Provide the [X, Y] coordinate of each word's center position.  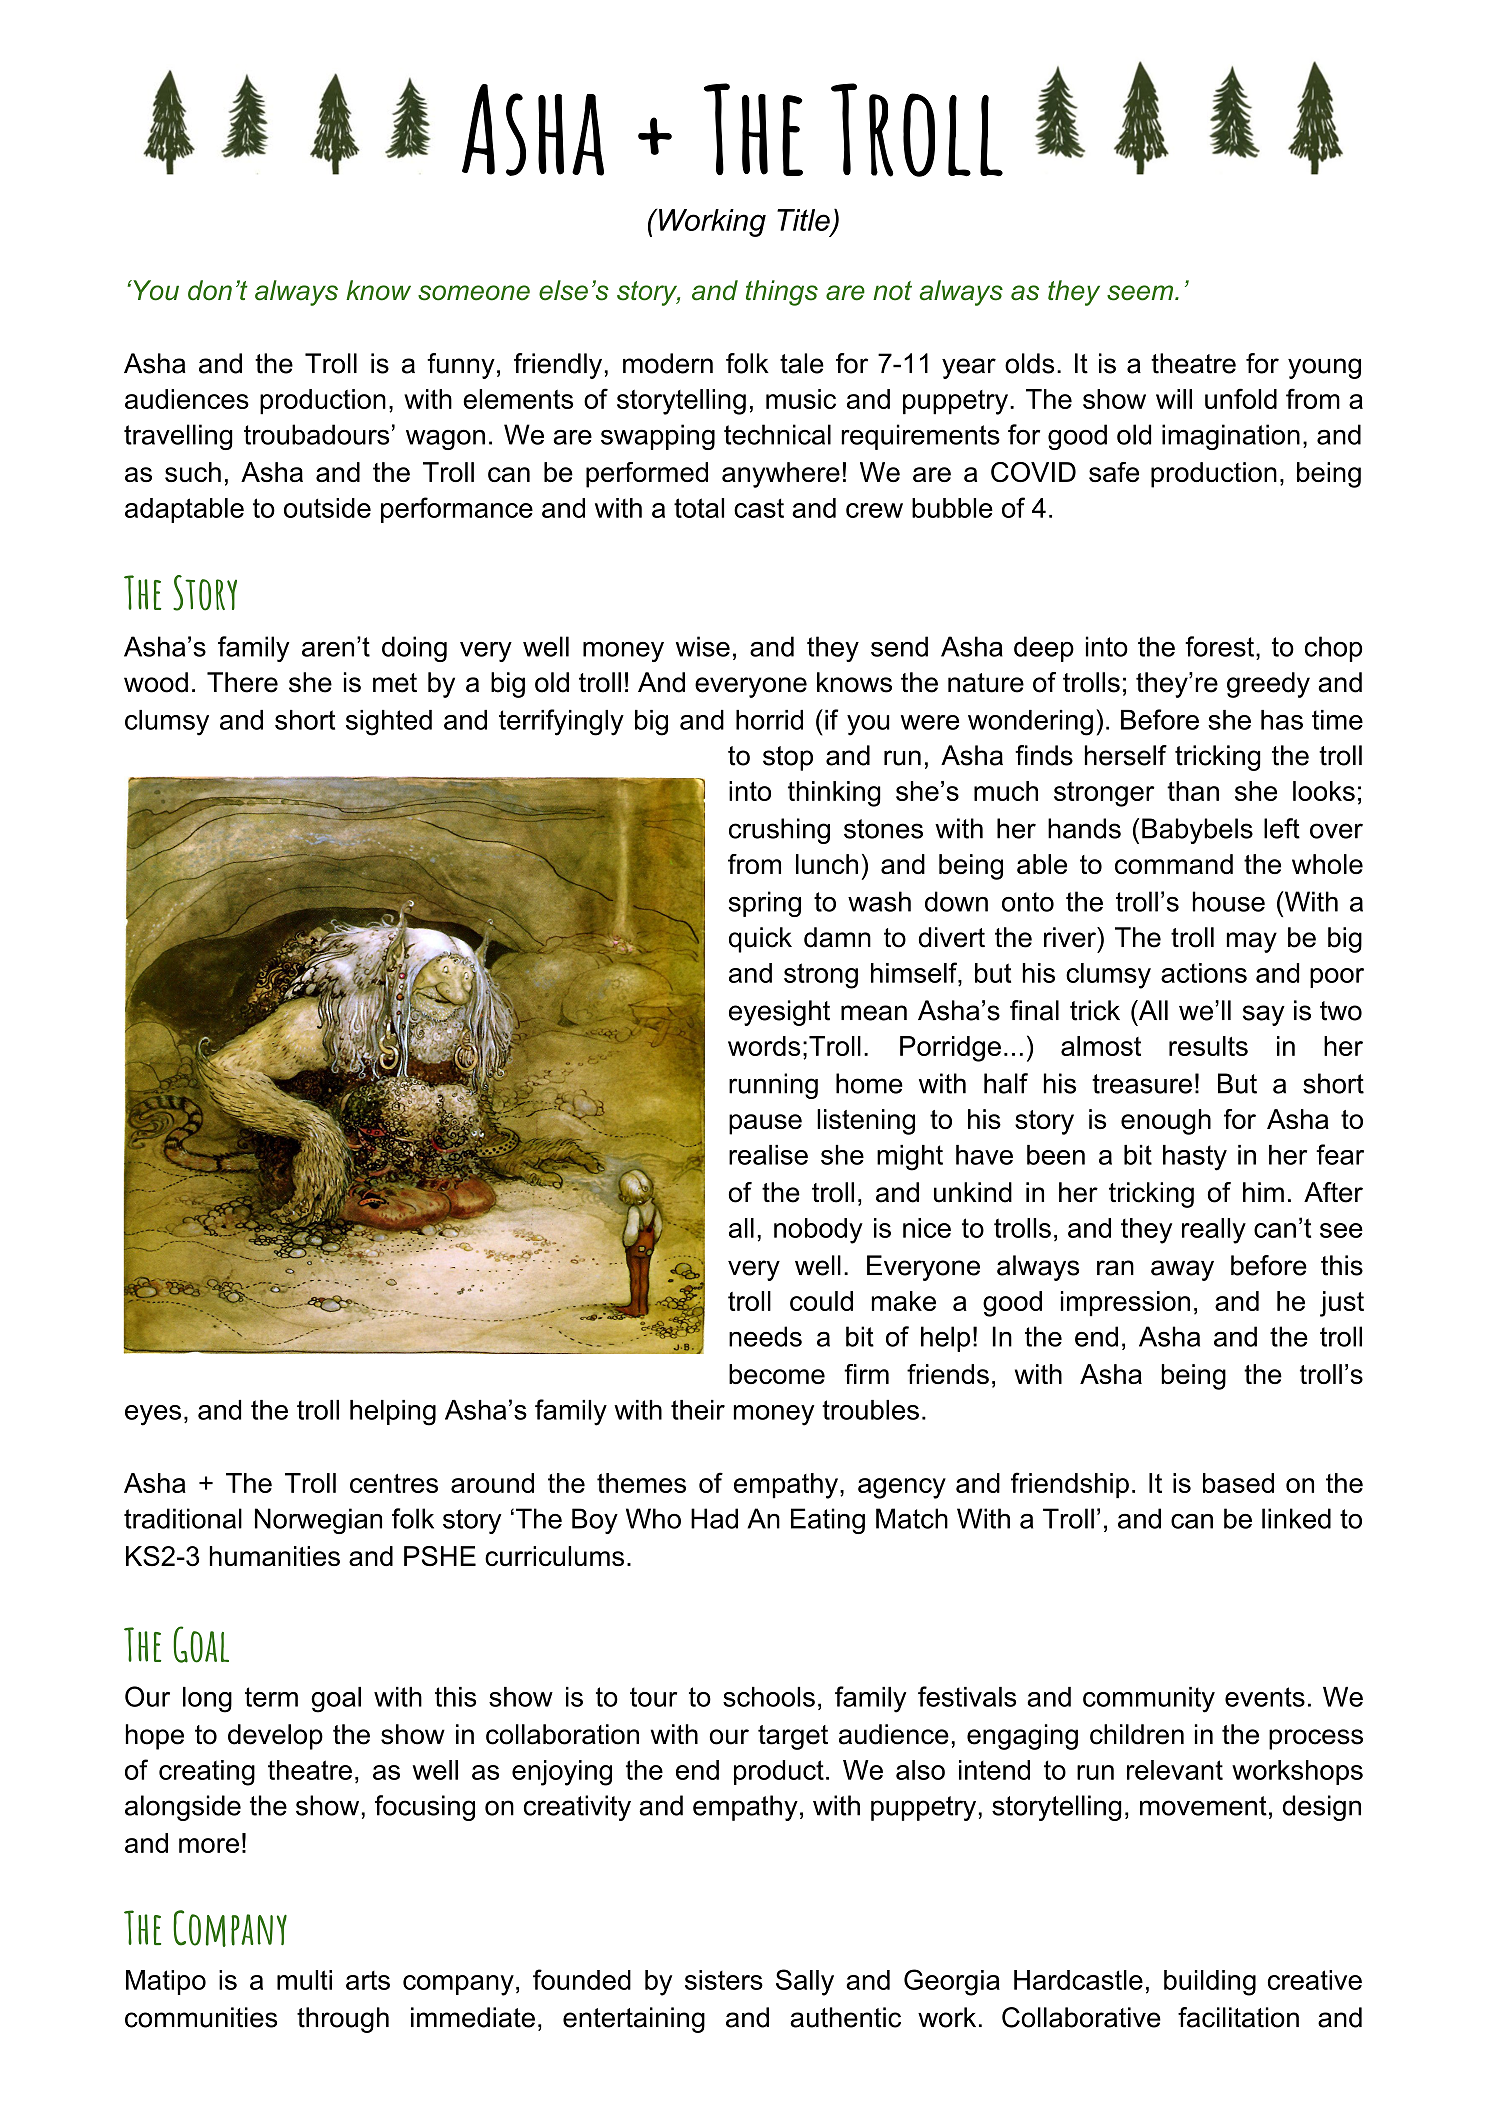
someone [474, 293]
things [782, 293]
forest [1219, 646]
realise [768, 1155]
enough [1166, 1122]
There [242, 682]
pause [765, 1124]
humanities [275, 1556]
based [1238, 1483]
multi [304, 1980]
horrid [769, 720]
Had [714, 1518]
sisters [724, 1980]
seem [1141, 293]
